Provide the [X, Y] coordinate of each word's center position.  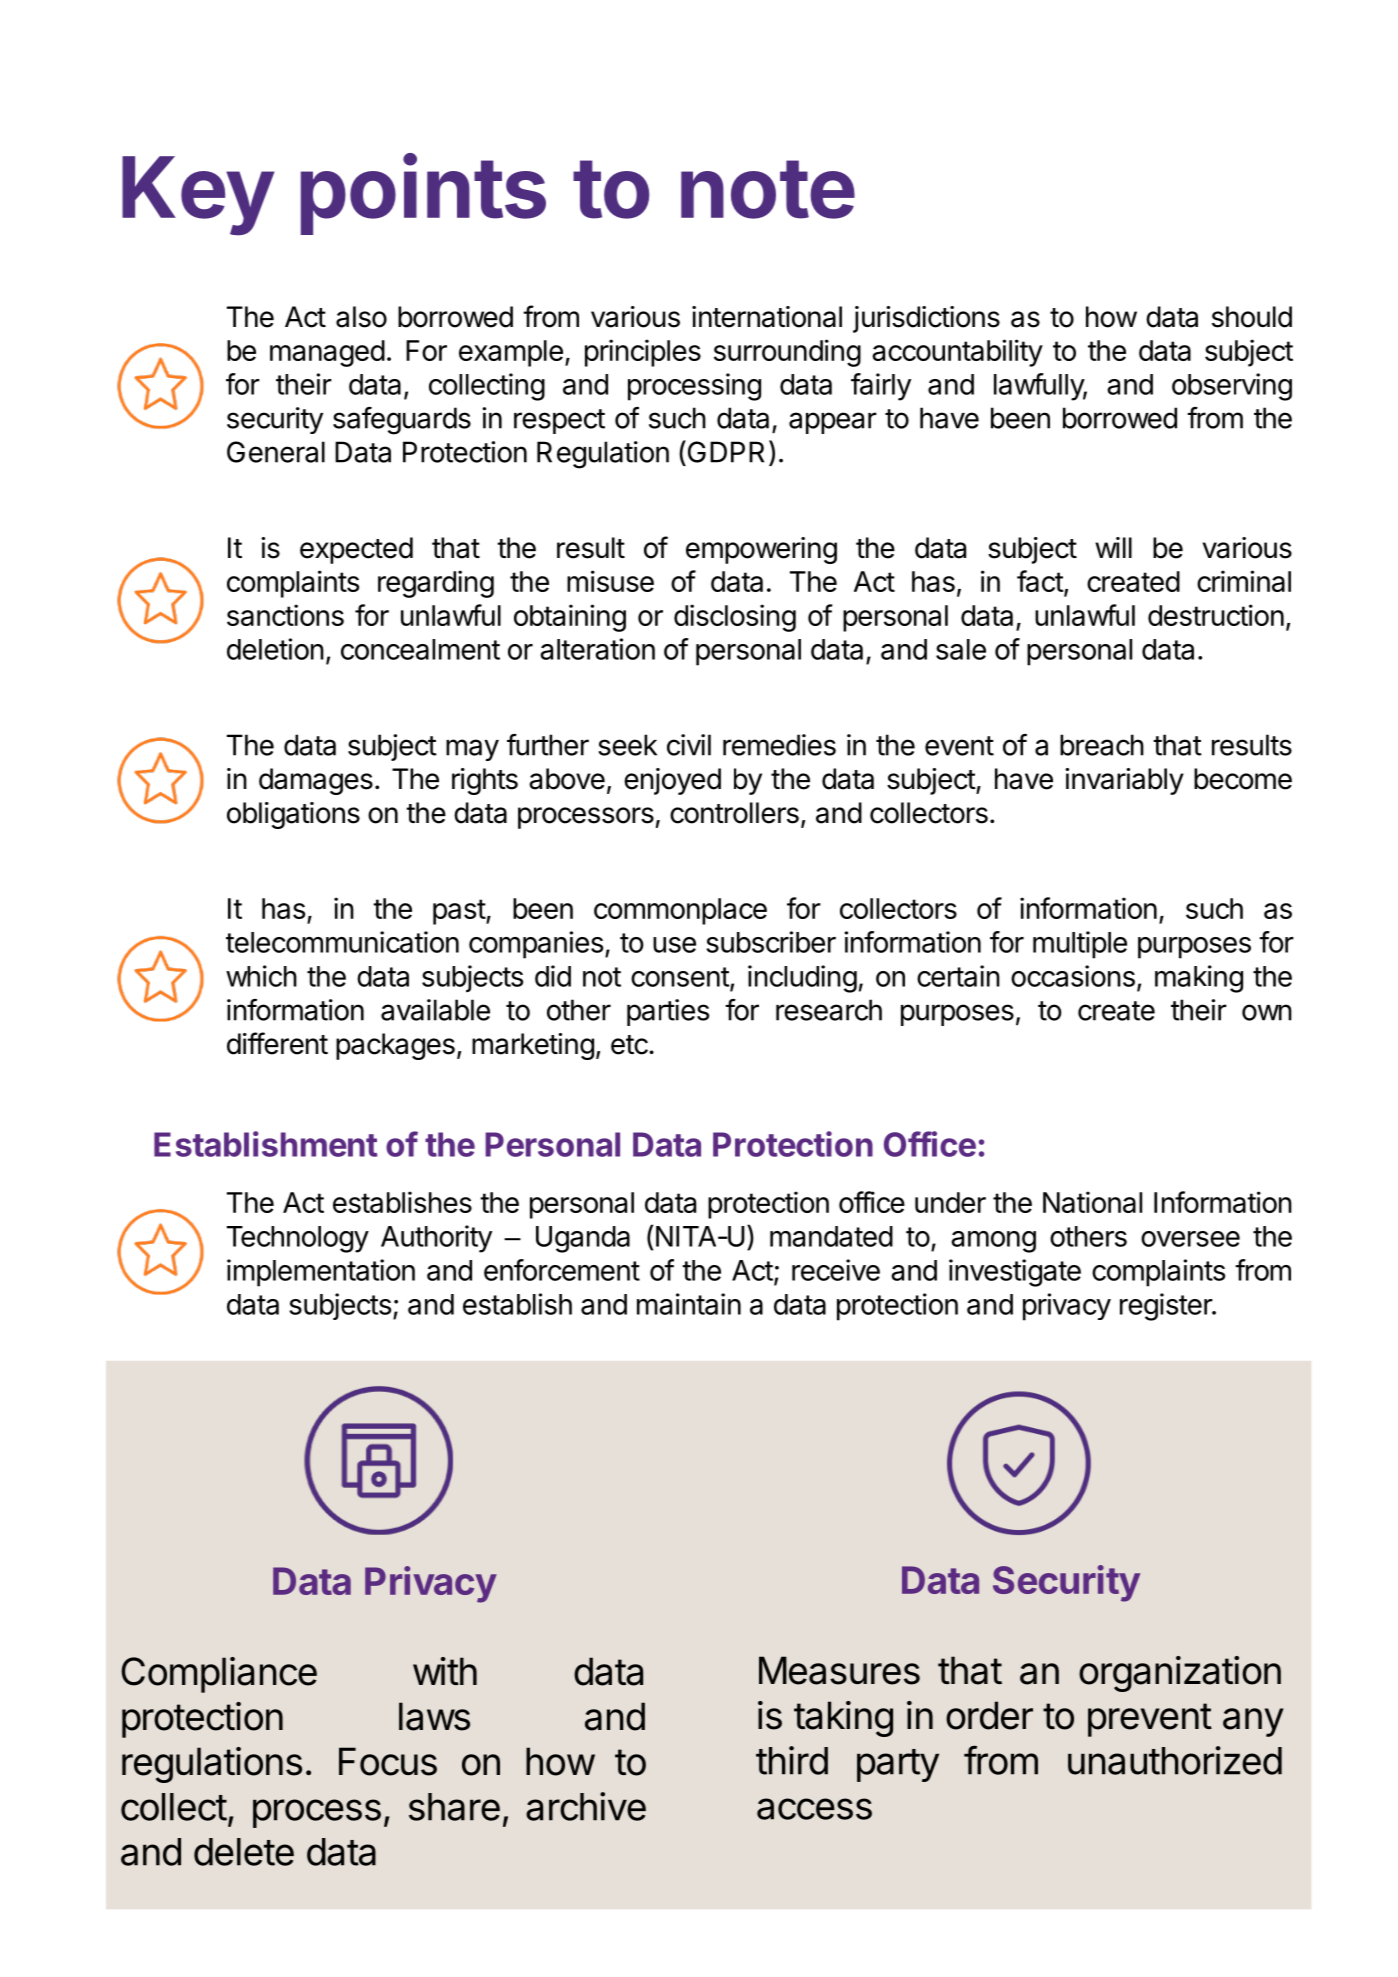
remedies [779, 745]
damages [316, 781]
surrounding [787, 353]
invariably [1124, 781]
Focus [388, 1761]
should [1252, 317]
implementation [321, 1273]
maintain [689, 1304]
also [361, 317]
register [1167, 1307]
